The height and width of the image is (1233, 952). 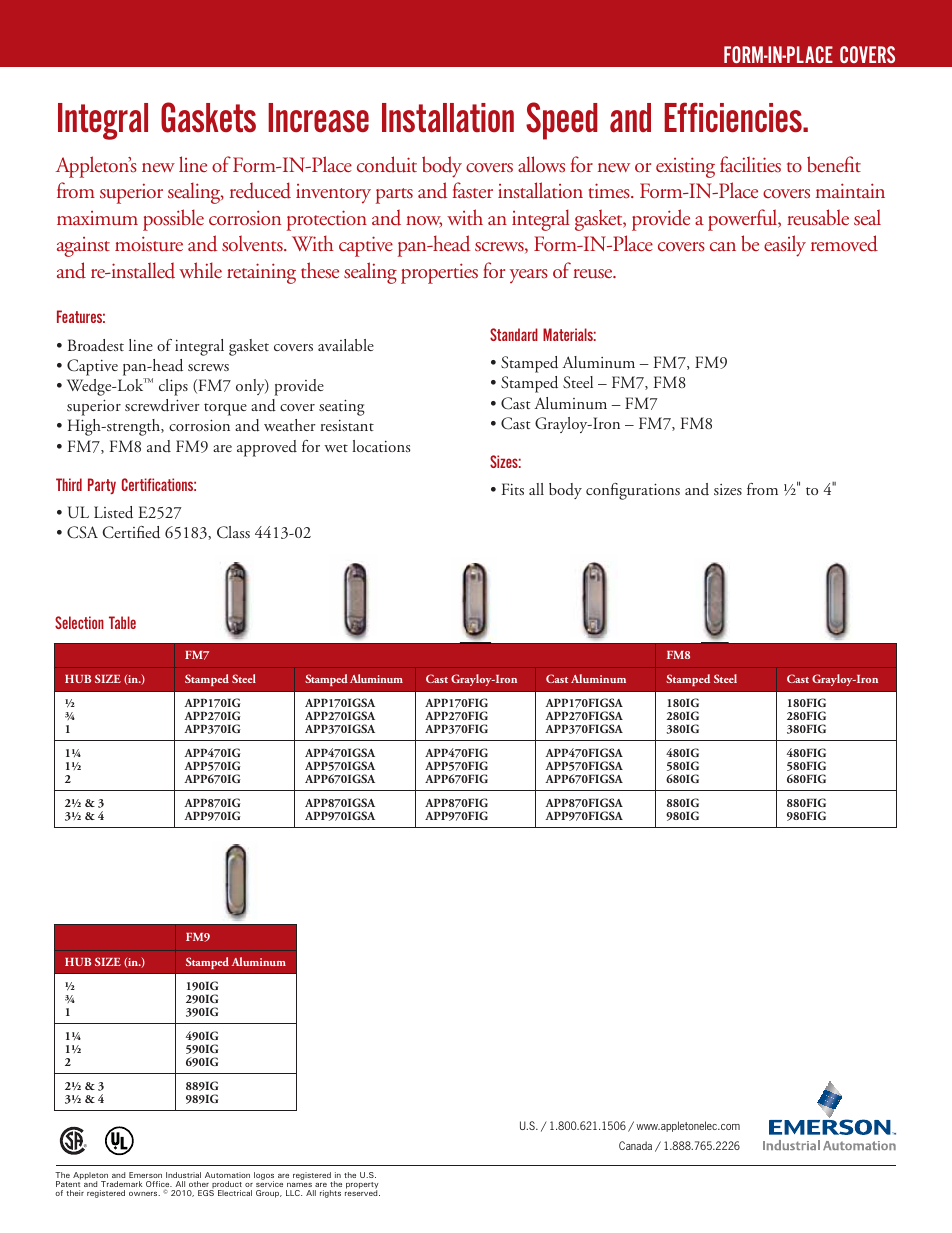 I want to click on Fits, so click(x=513, y=489).
